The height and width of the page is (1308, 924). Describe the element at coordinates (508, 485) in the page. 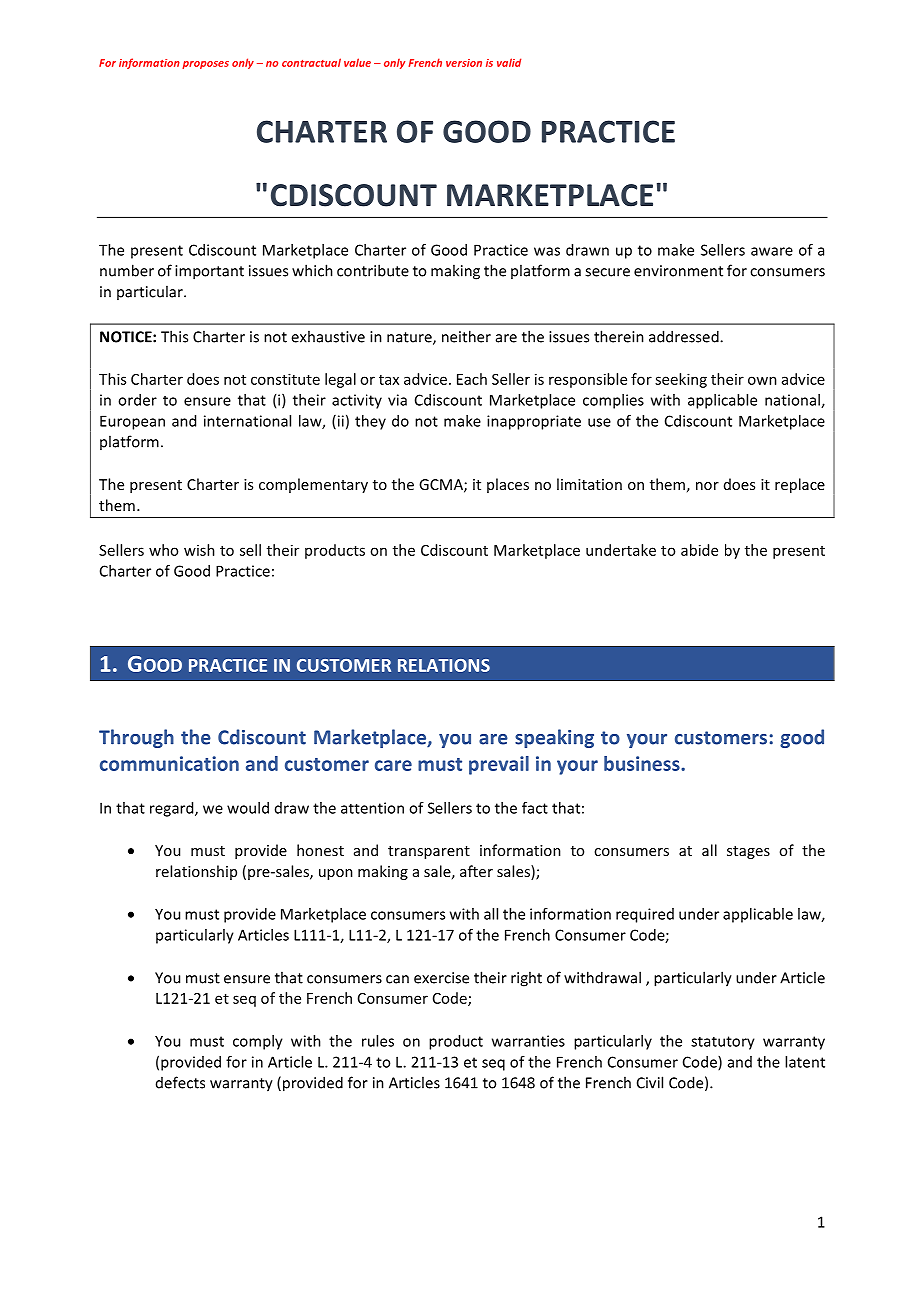

I see `places` at that location.
